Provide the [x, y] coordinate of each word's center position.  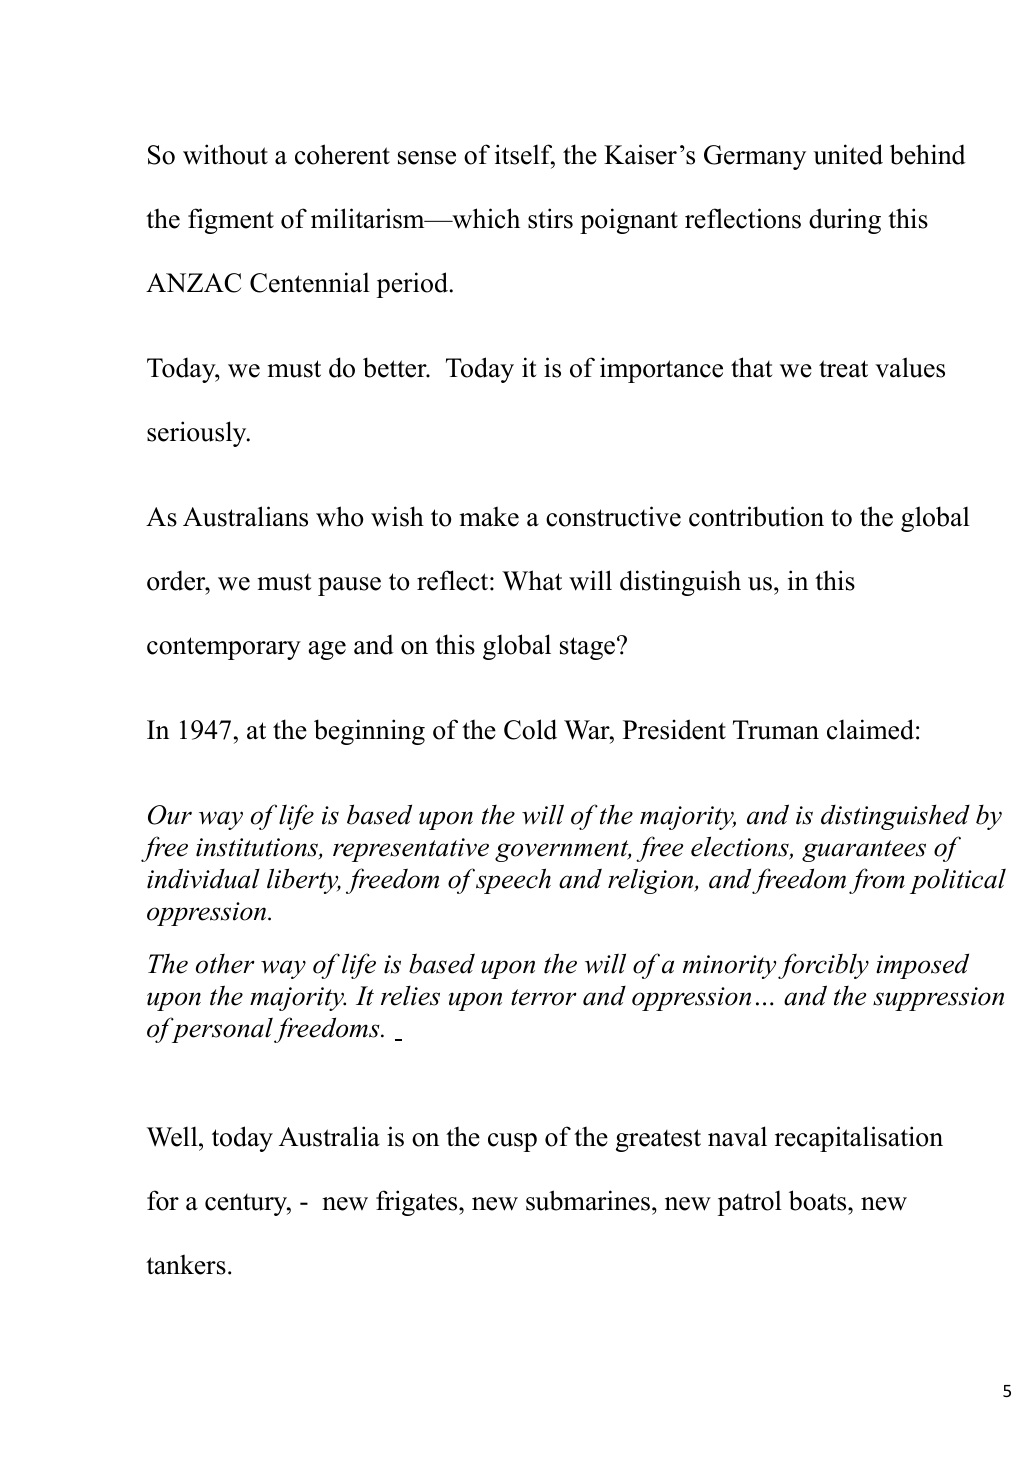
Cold [530, 729]
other [225, 964]
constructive [613, 516]
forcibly [823, 966]
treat [843, 369]
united [848, 154]
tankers [186, 1264]
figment [231, 221]
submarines [589, 1200]
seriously [198, 434]
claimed [870, 729]
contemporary [224, 648]
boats [819, 1200]
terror [543, 997]
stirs [550, 218]
